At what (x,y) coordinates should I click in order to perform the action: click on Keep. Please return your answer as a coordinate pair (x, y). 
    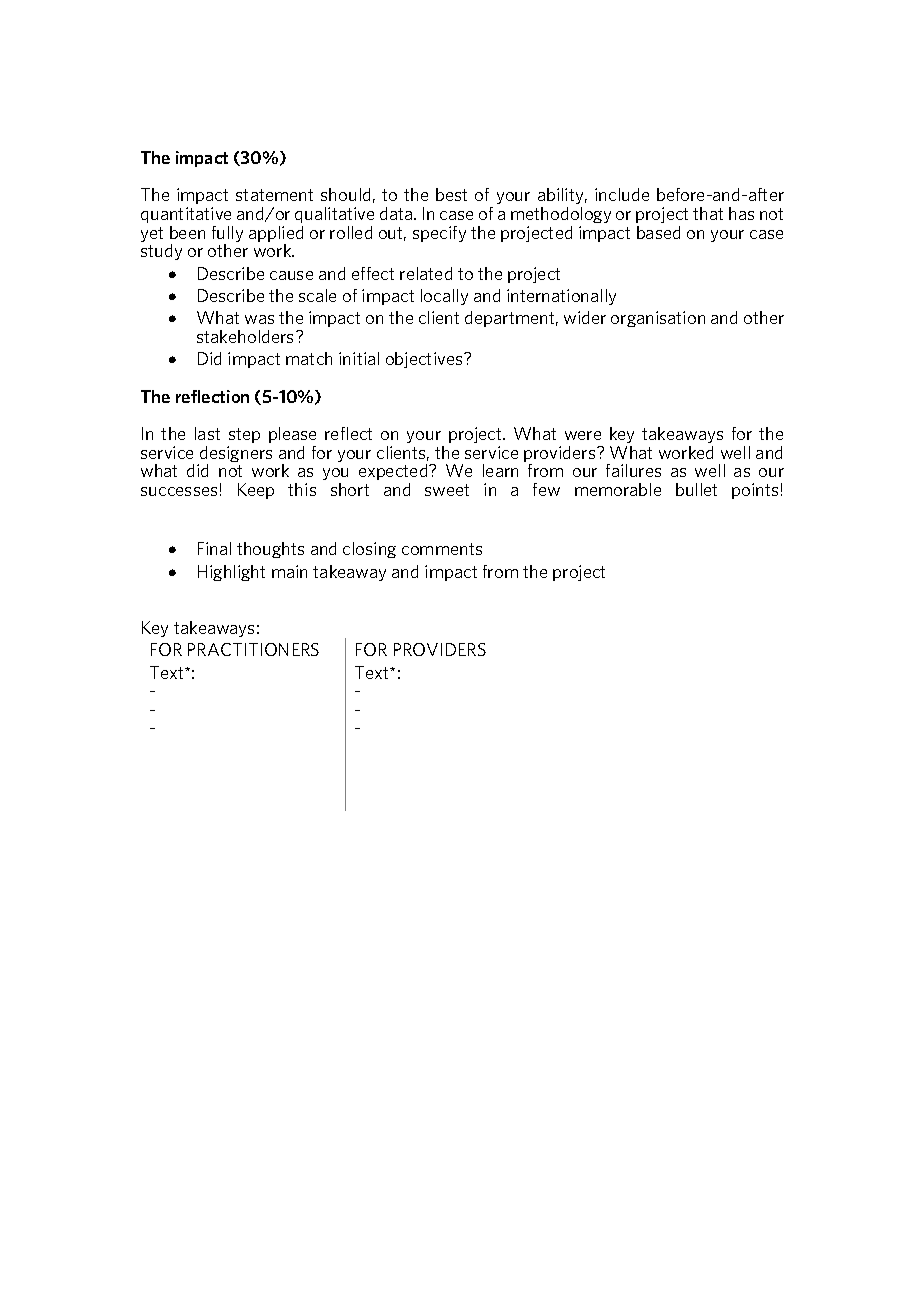
    Looking at the image, I should click on (256, 491).
